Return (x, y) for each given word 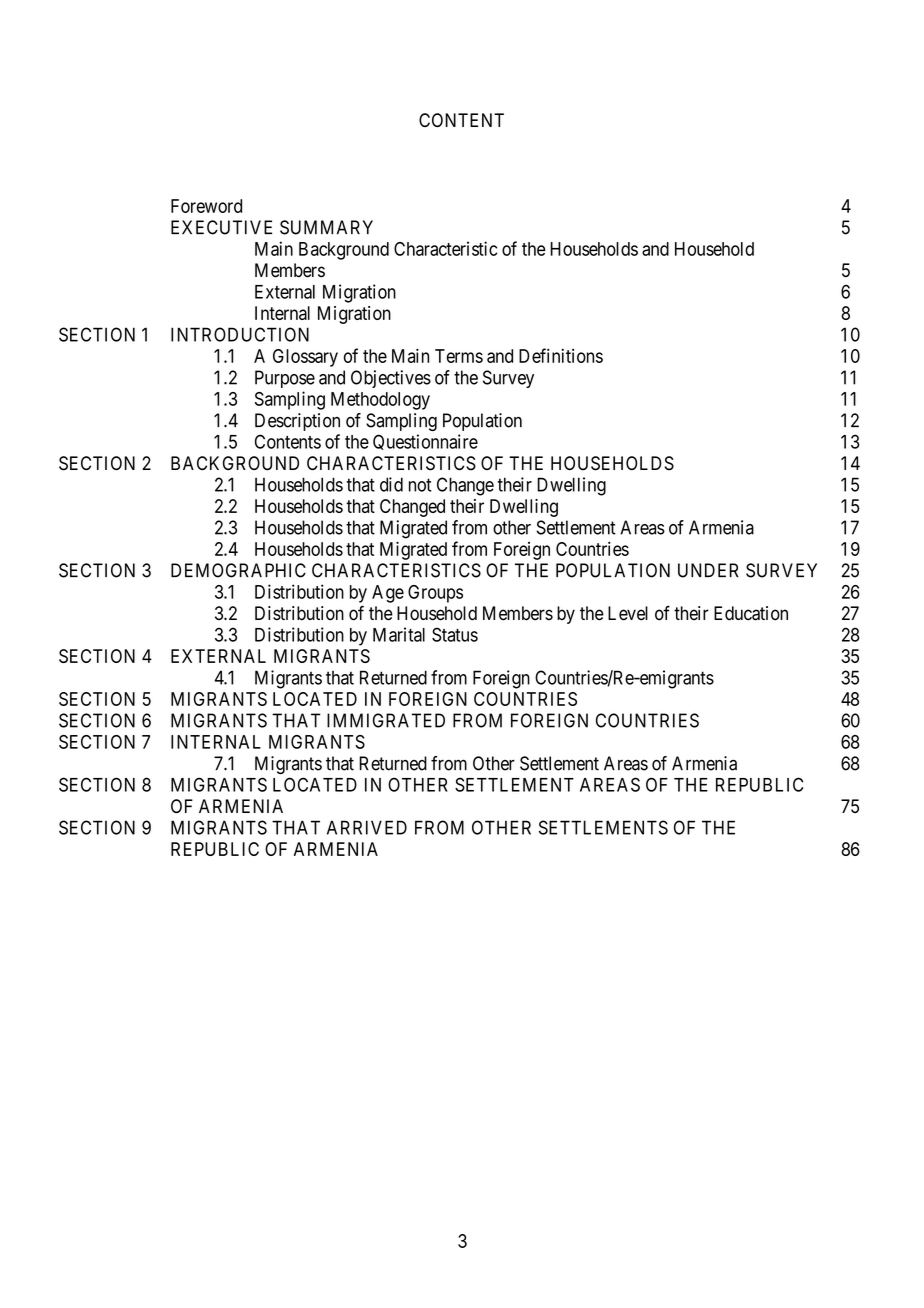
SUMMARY (326, 227)
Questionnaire (425, 442)
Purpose (285, 379)
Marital (399, 634)
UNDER (708, 570)
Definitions (561, 355)
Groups (435, 594)
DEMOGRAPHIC (238, 570)
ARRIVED (367, 827)
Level (628, 613)
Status (455, 634)
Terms (459, 356)
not (420, 485)
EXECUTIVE (221, 227)
